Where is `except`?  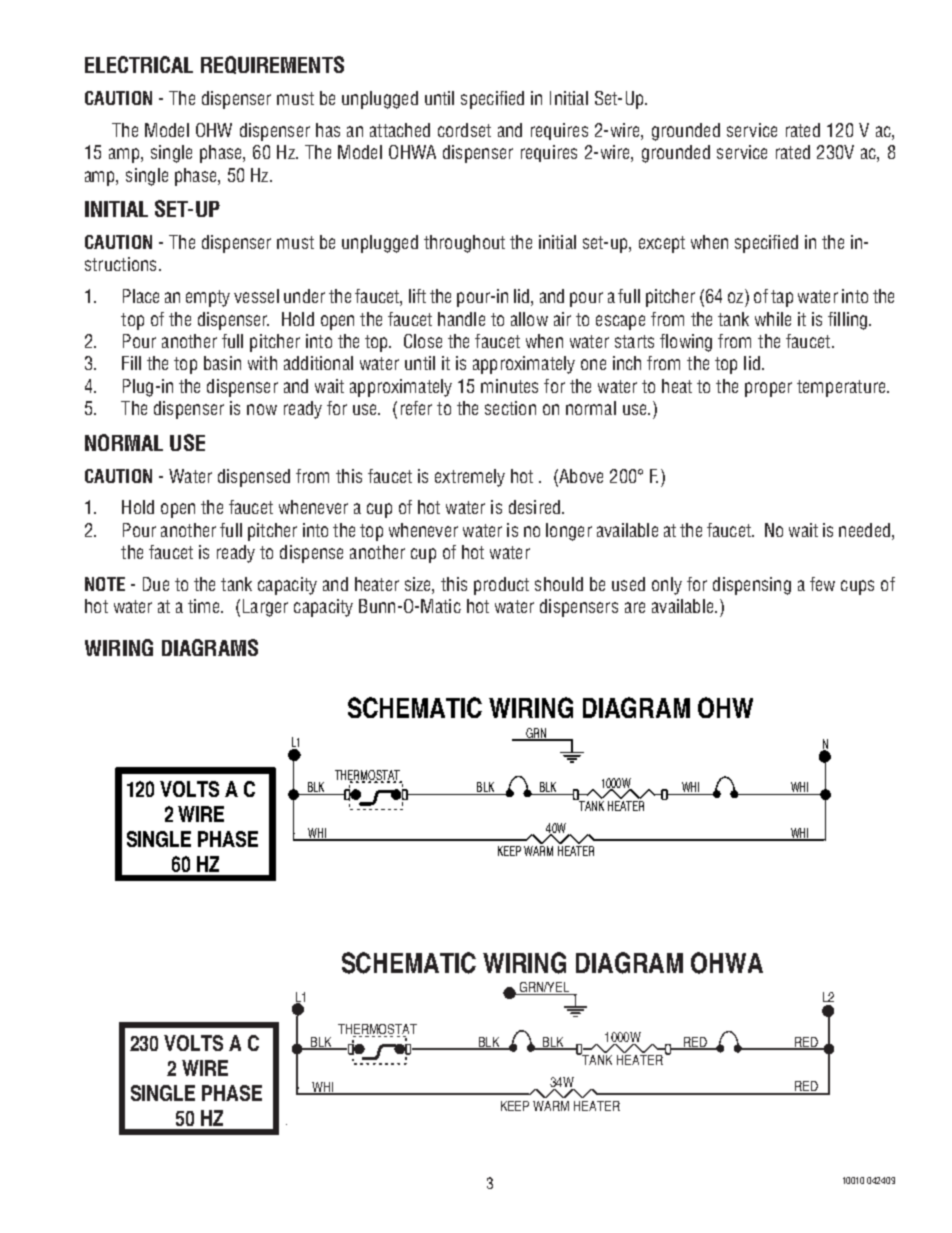
except is located at coordinates (662, 244).
